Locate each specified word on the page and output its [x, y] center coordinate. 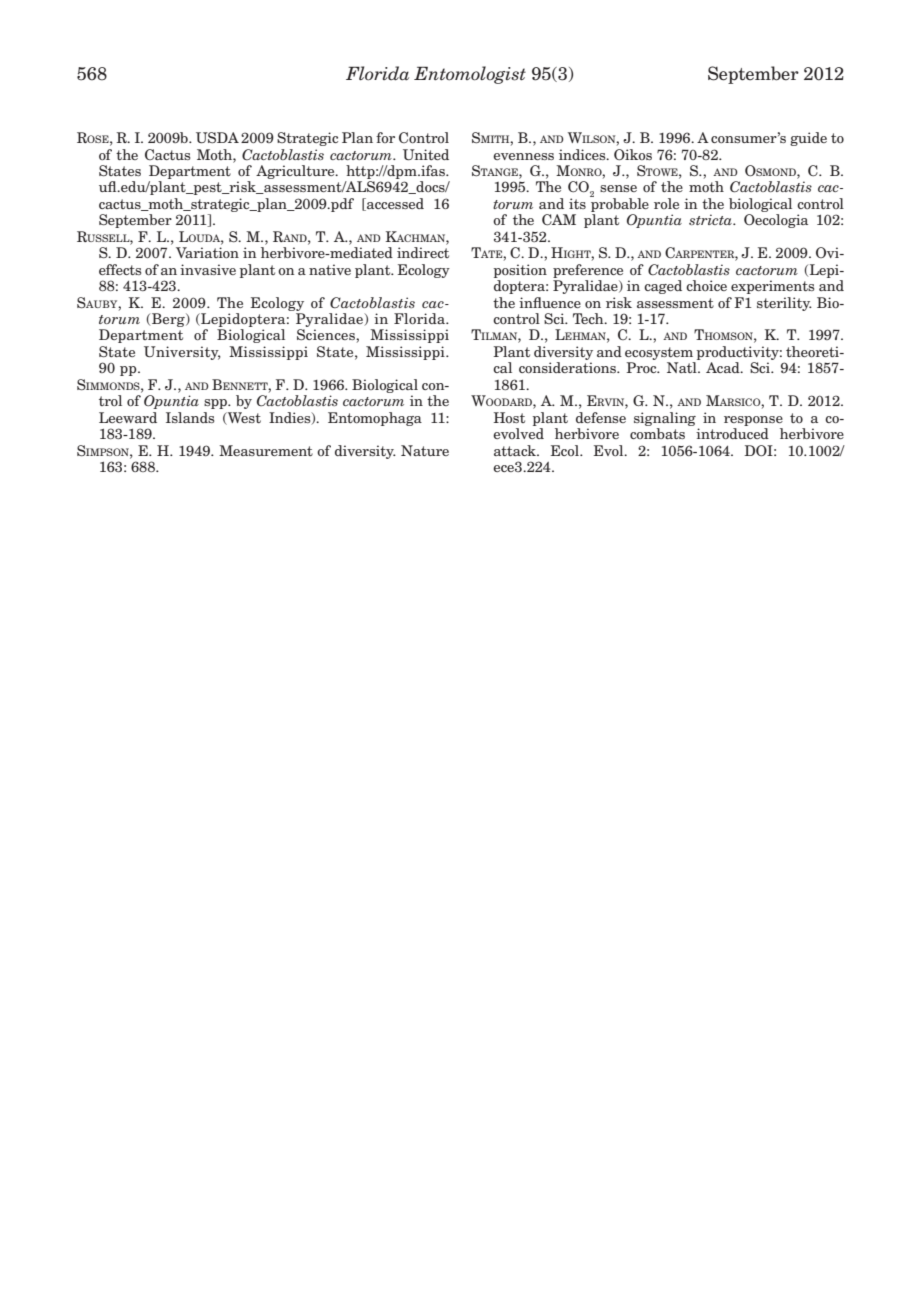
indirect [423, 252]
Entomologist [470, 75]
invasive [208, 269]
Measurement [266, 450]
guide [808, 139]
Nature [425, 450]
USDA [217, 137]
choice [706, 285]
